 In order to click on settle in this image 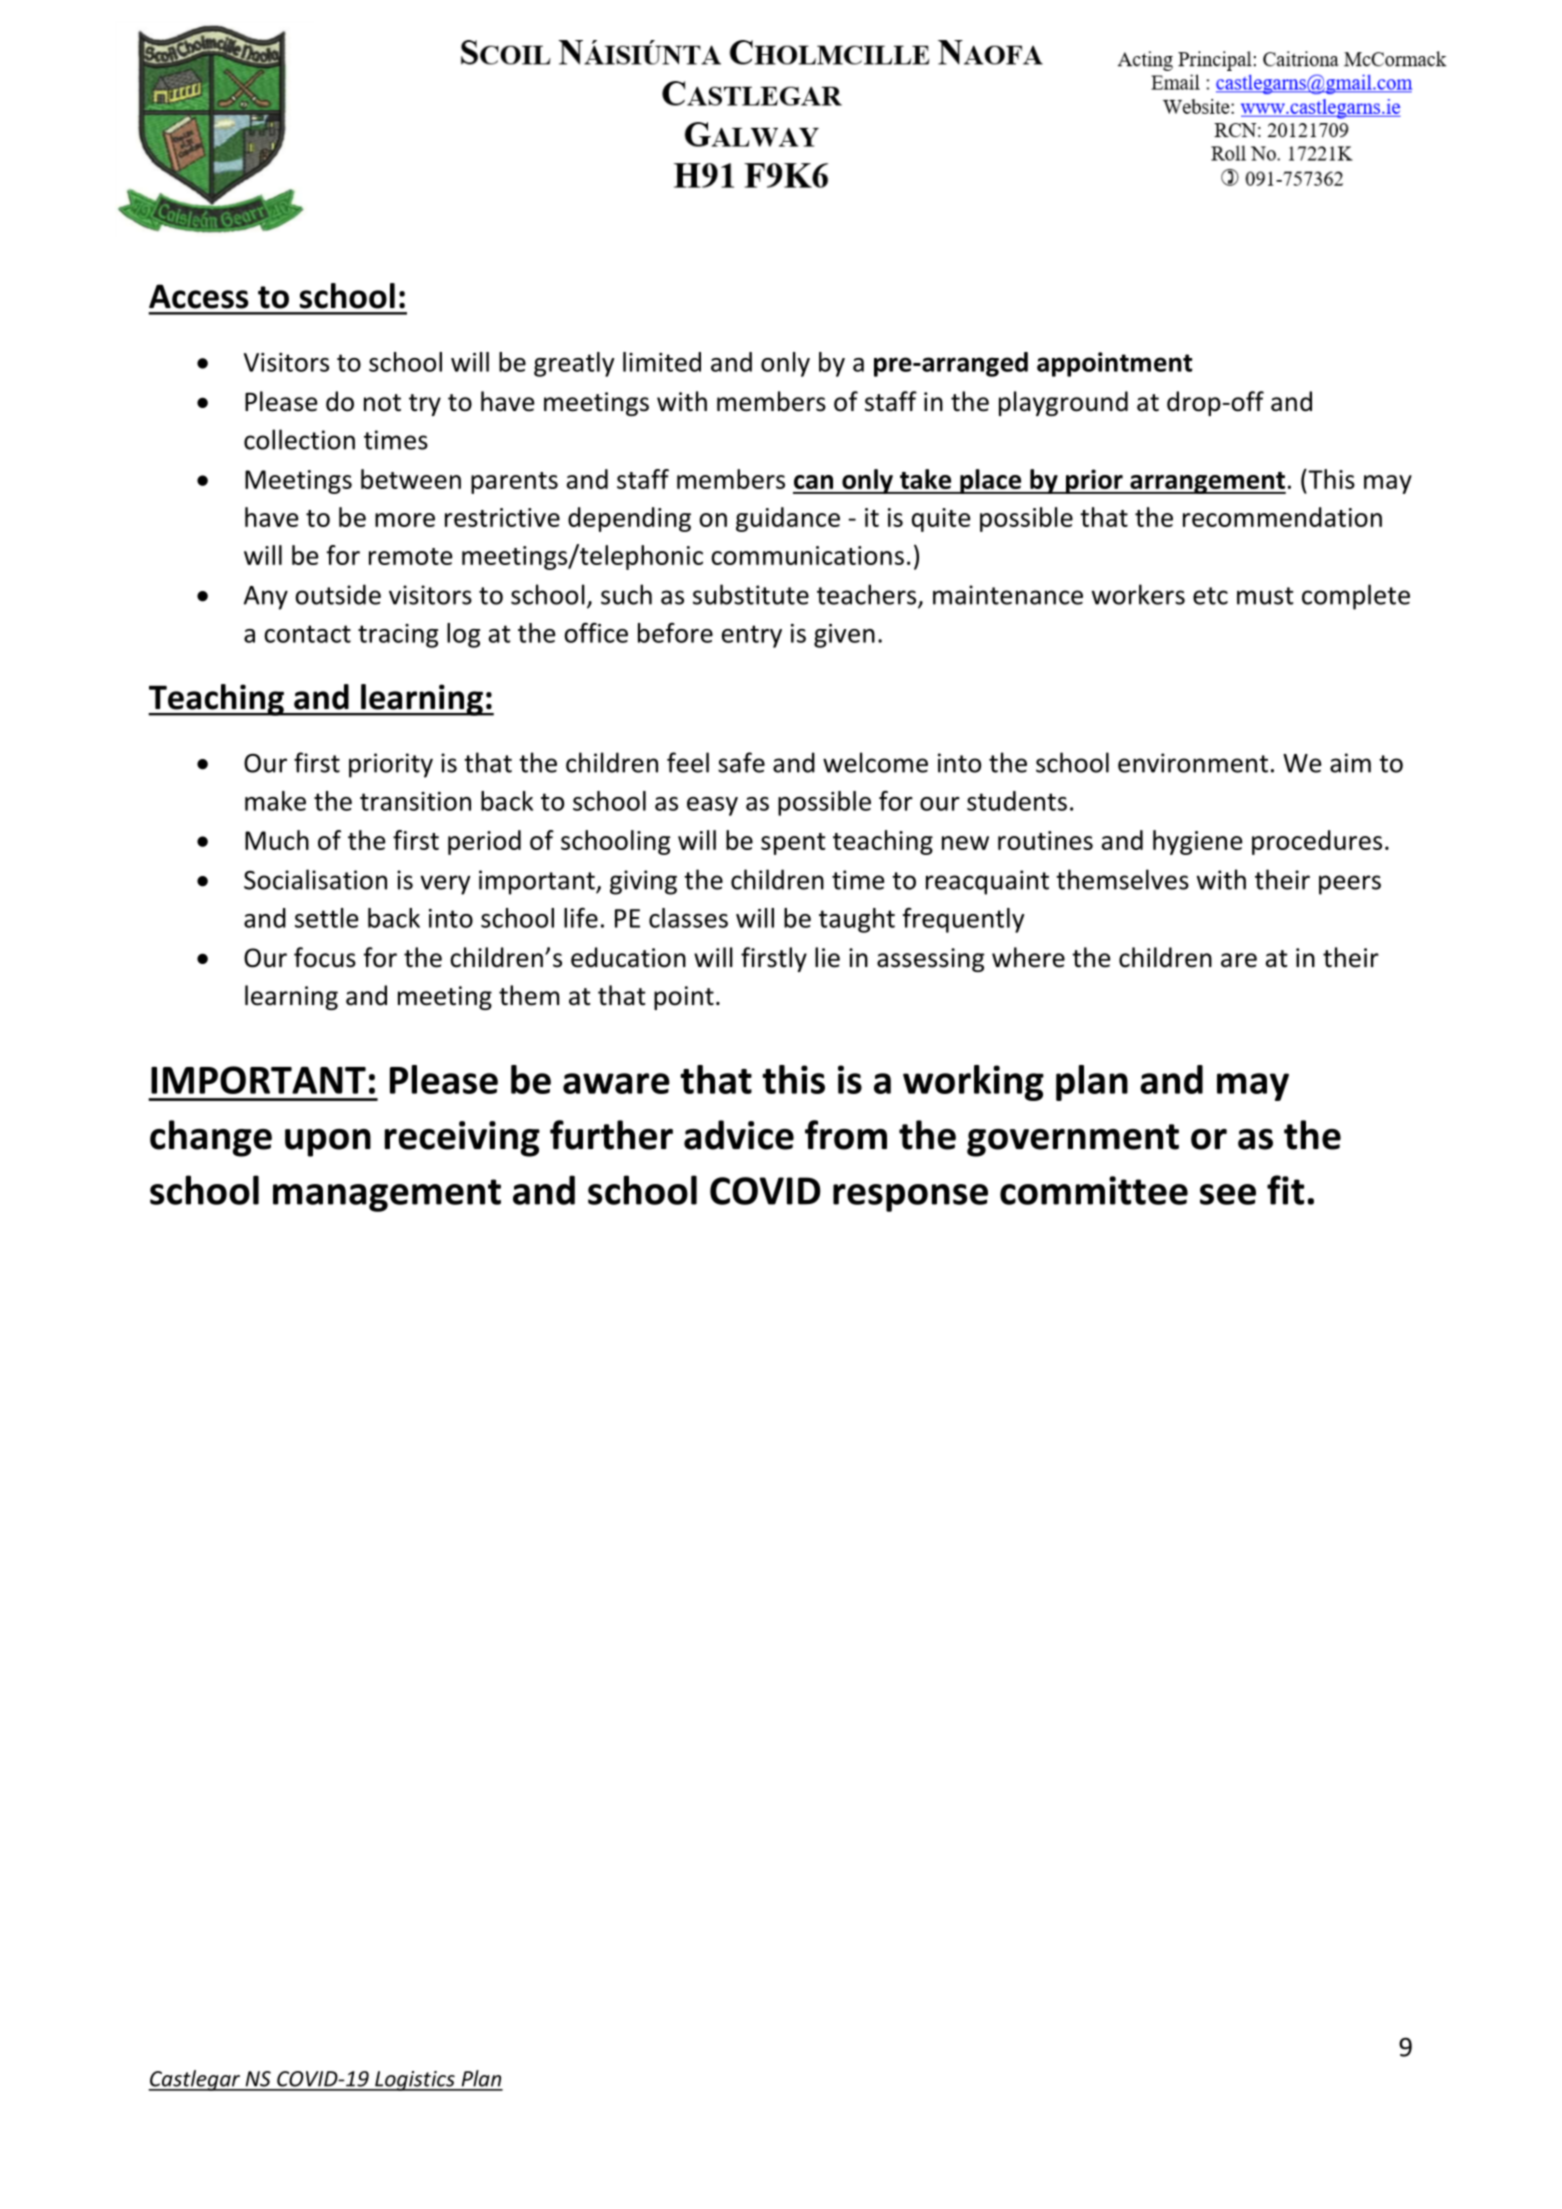, I will do `click(326, 918)`.
